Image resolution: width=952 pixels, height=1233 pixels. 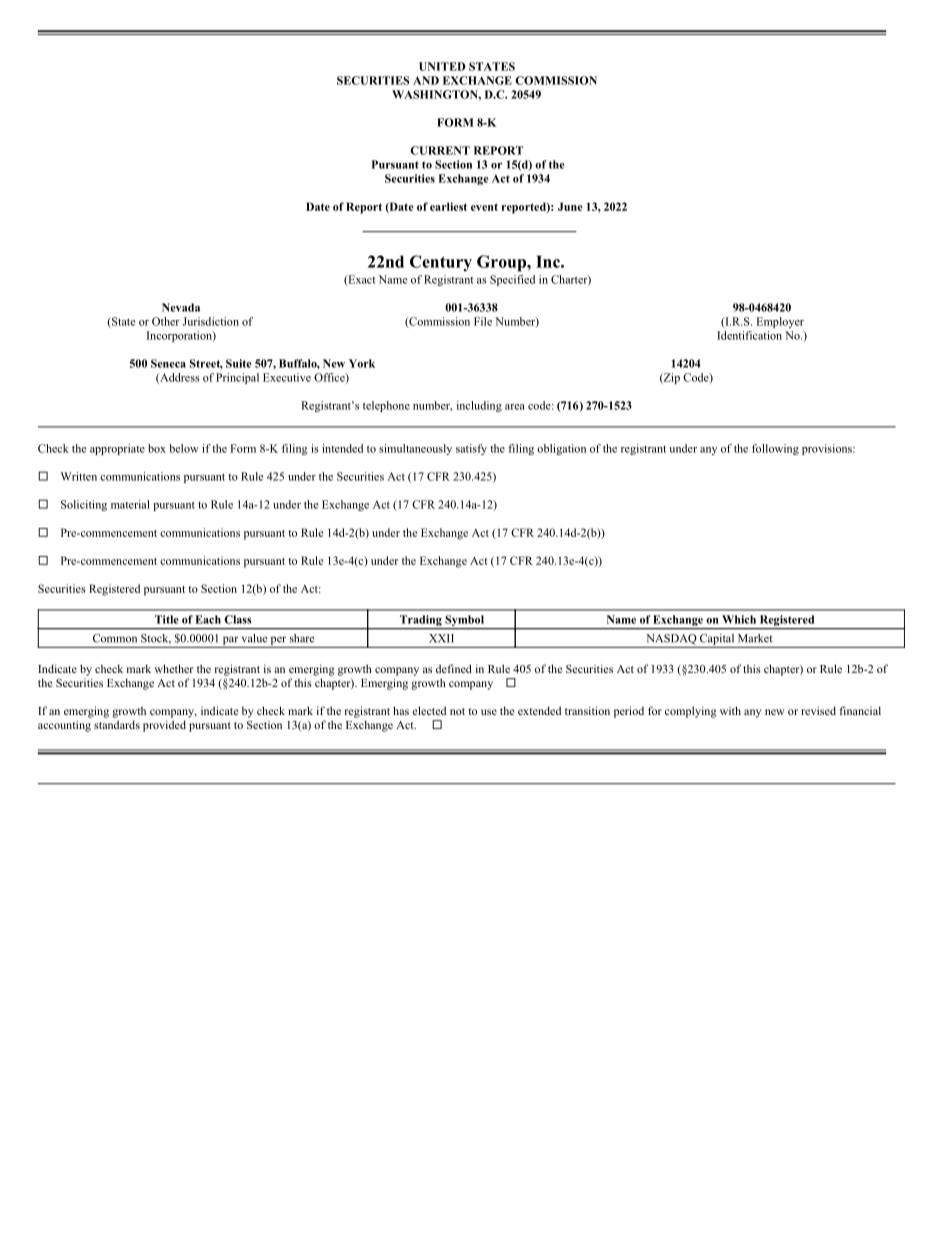 I want to click on Which, so click(x=739, y=619).
